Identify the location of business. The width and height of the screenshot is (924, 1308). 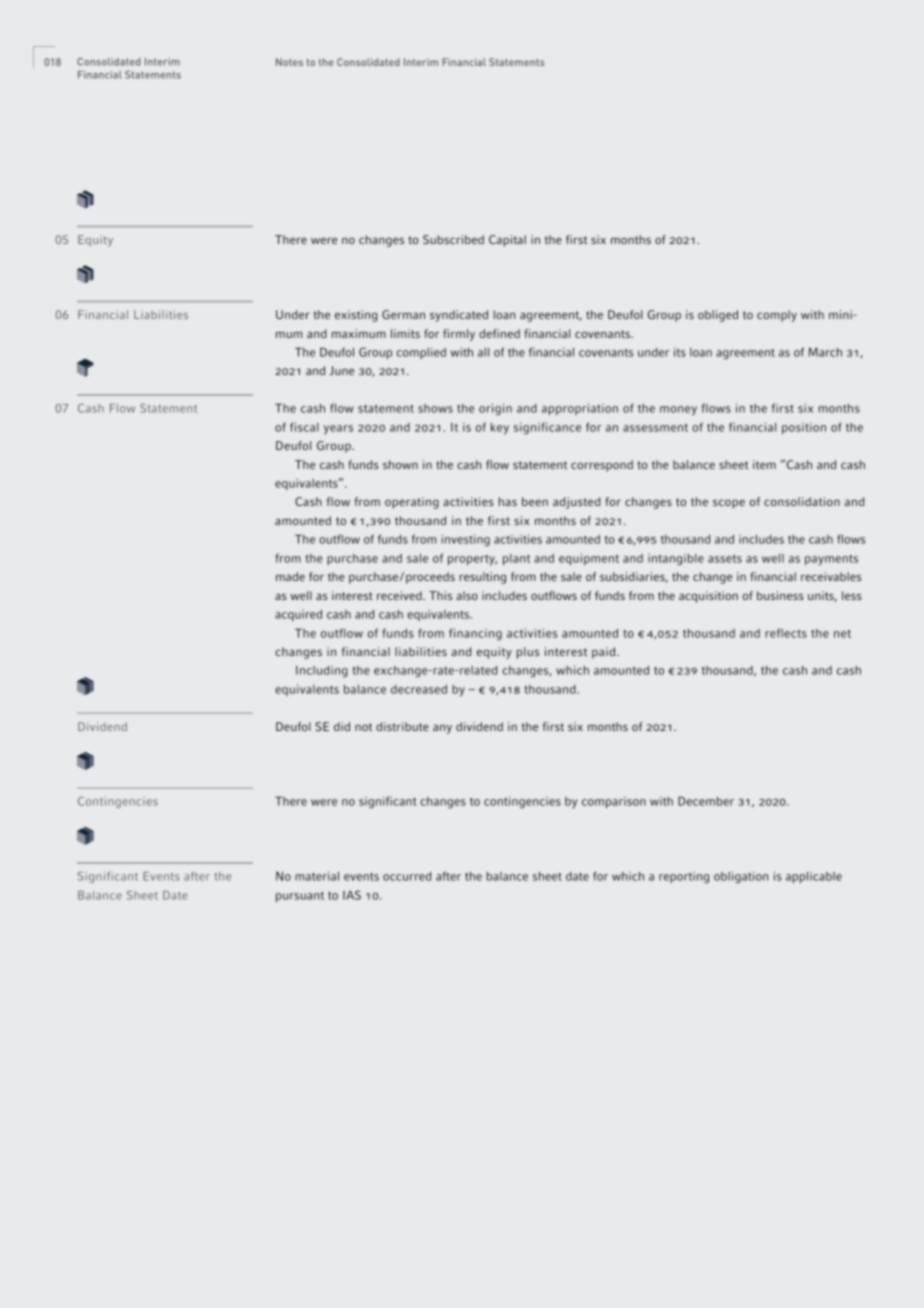
(780, 595).
